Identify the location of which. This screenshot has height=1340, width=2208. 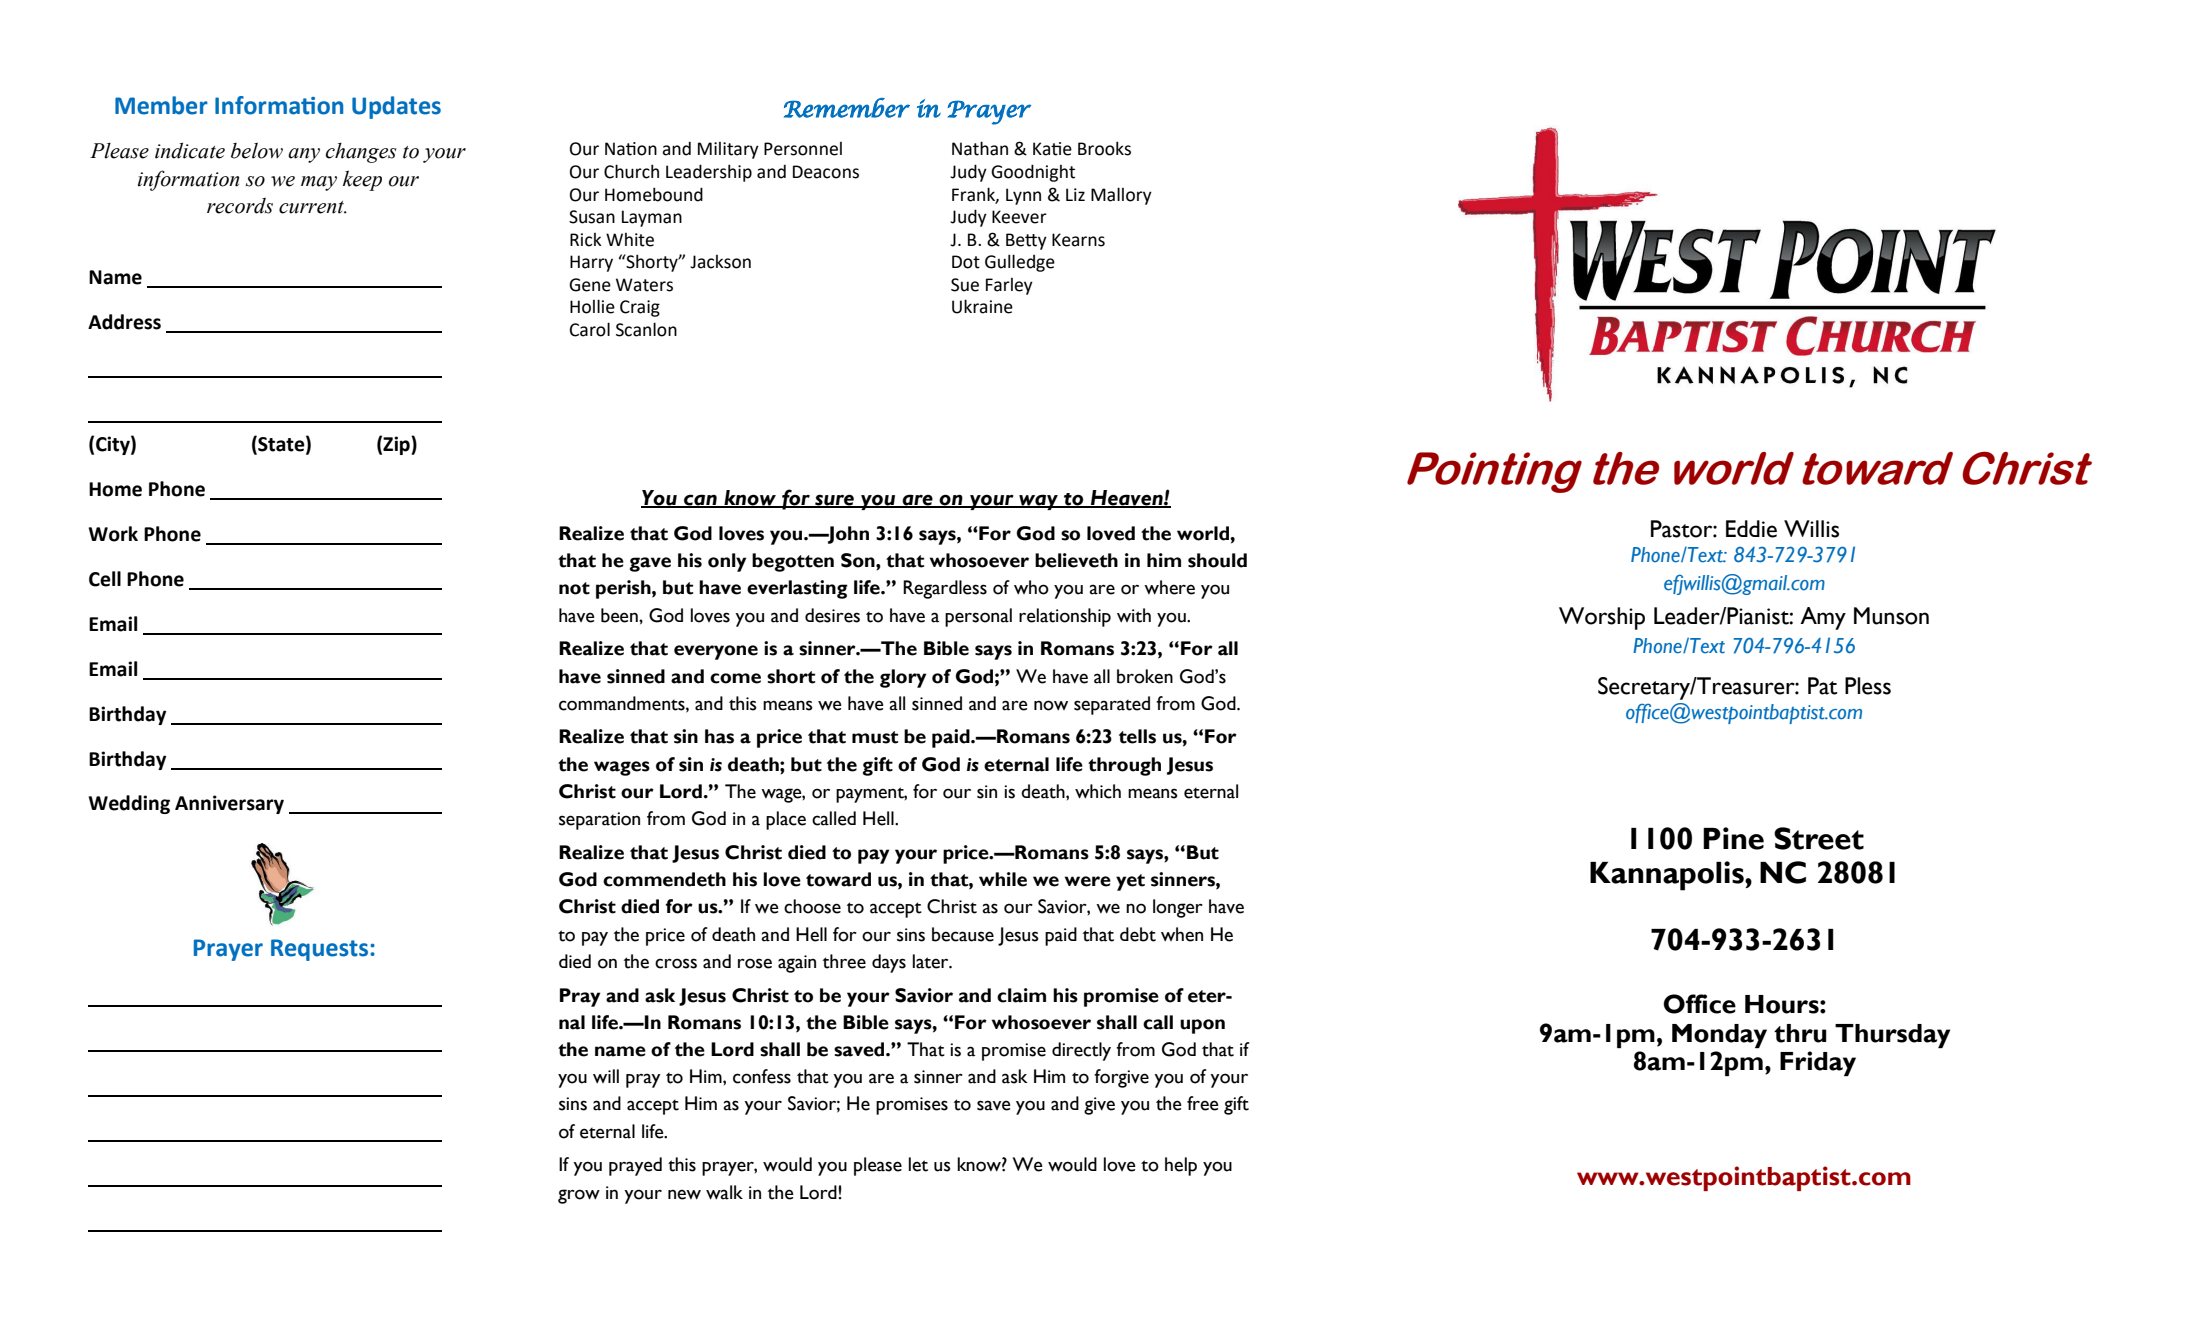
(1098, 791).
